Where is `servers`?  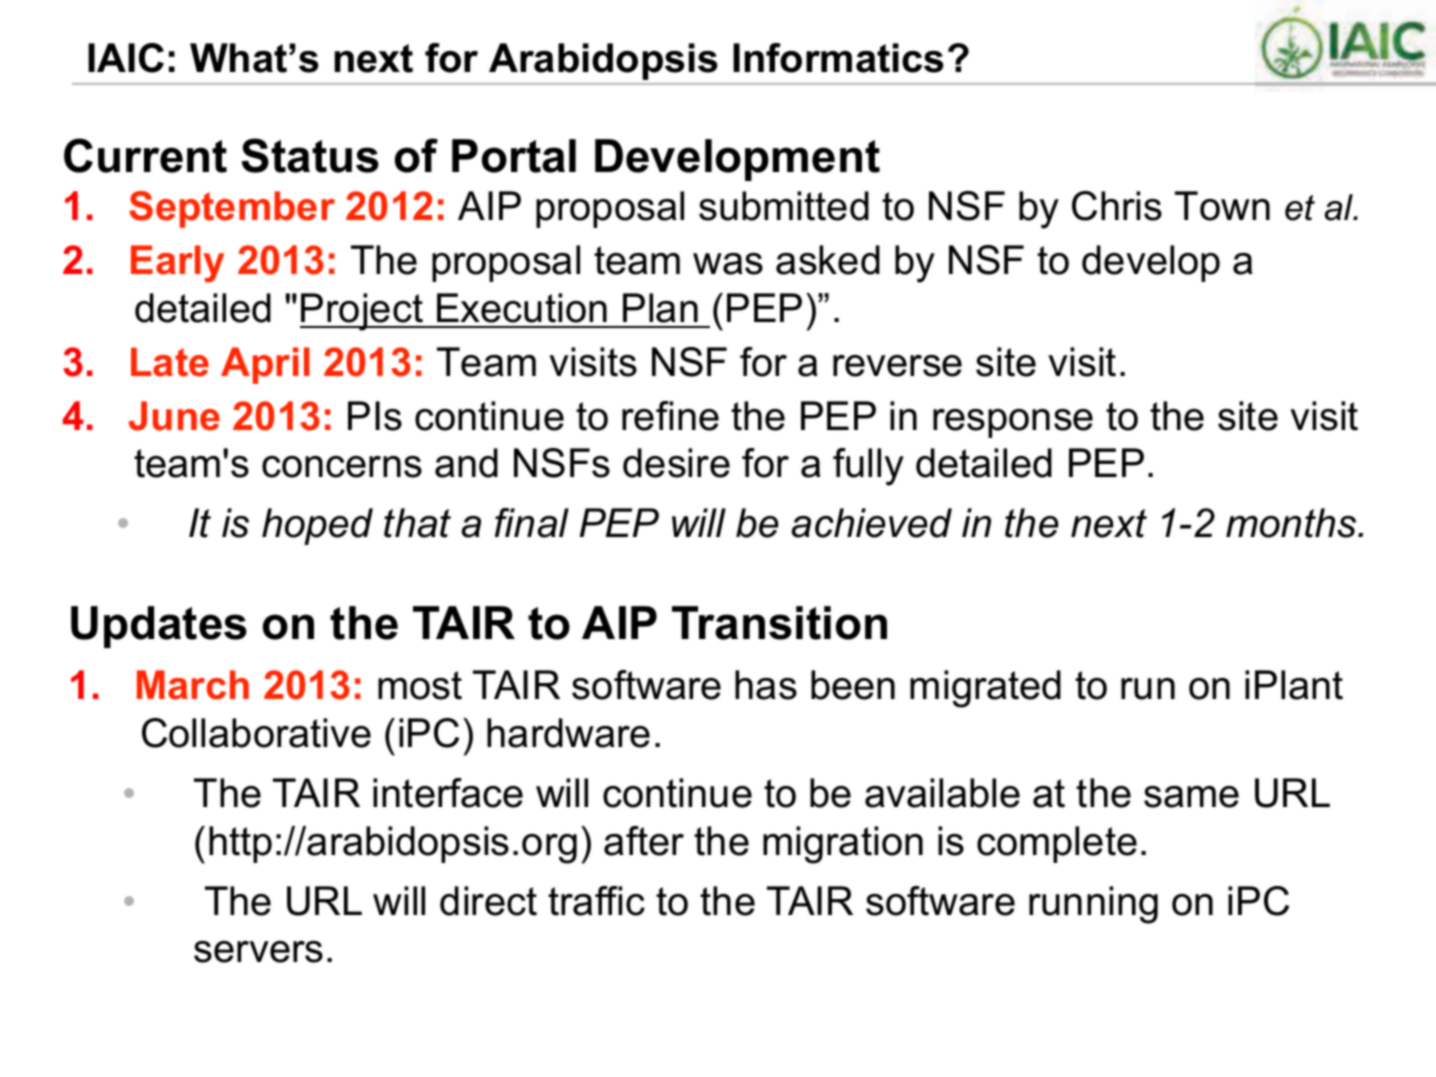 servers is located at coordinates (258, 952).
